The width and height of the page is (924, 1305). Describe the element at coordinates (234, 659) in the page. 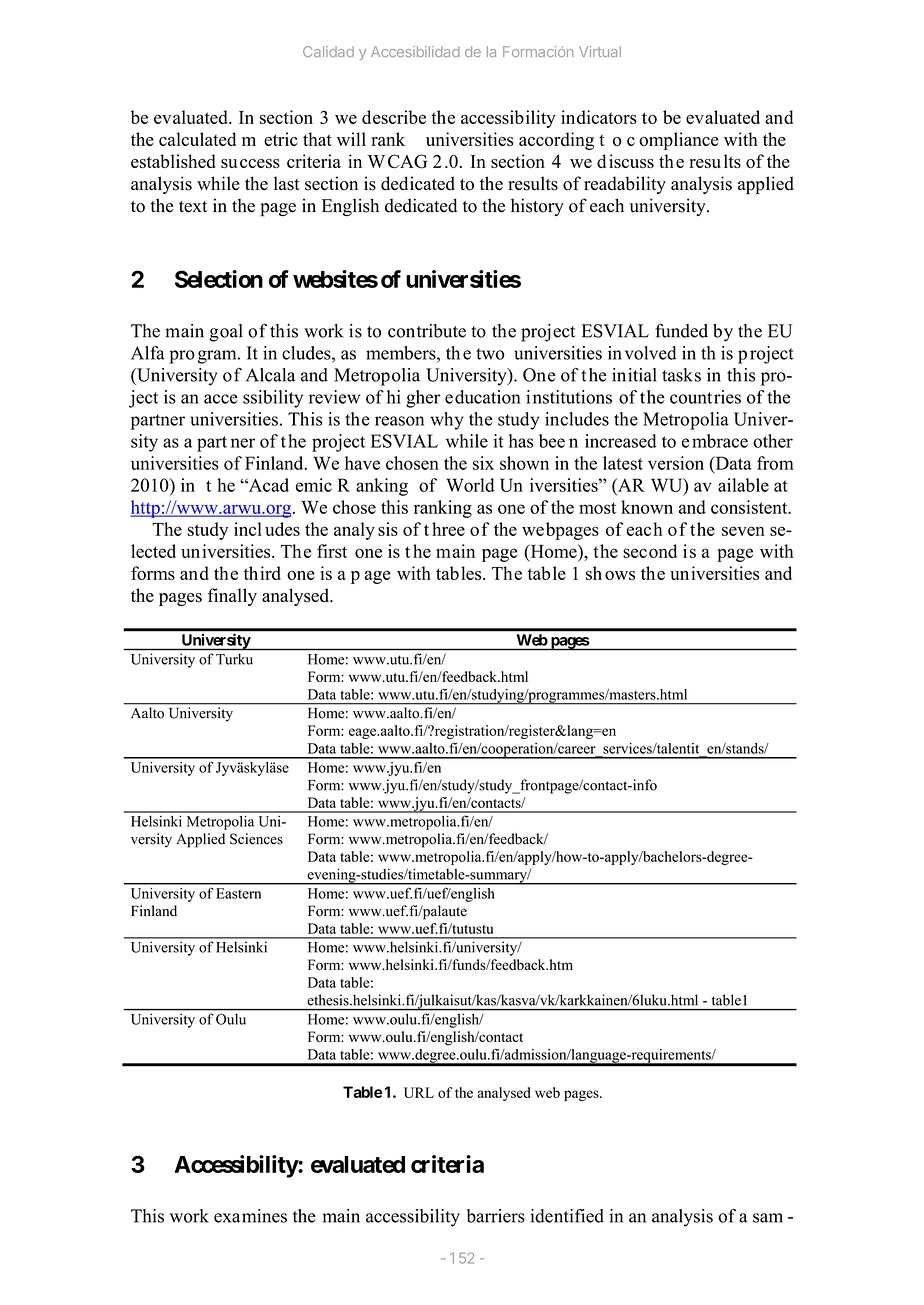

I see `Turku` at that location.
